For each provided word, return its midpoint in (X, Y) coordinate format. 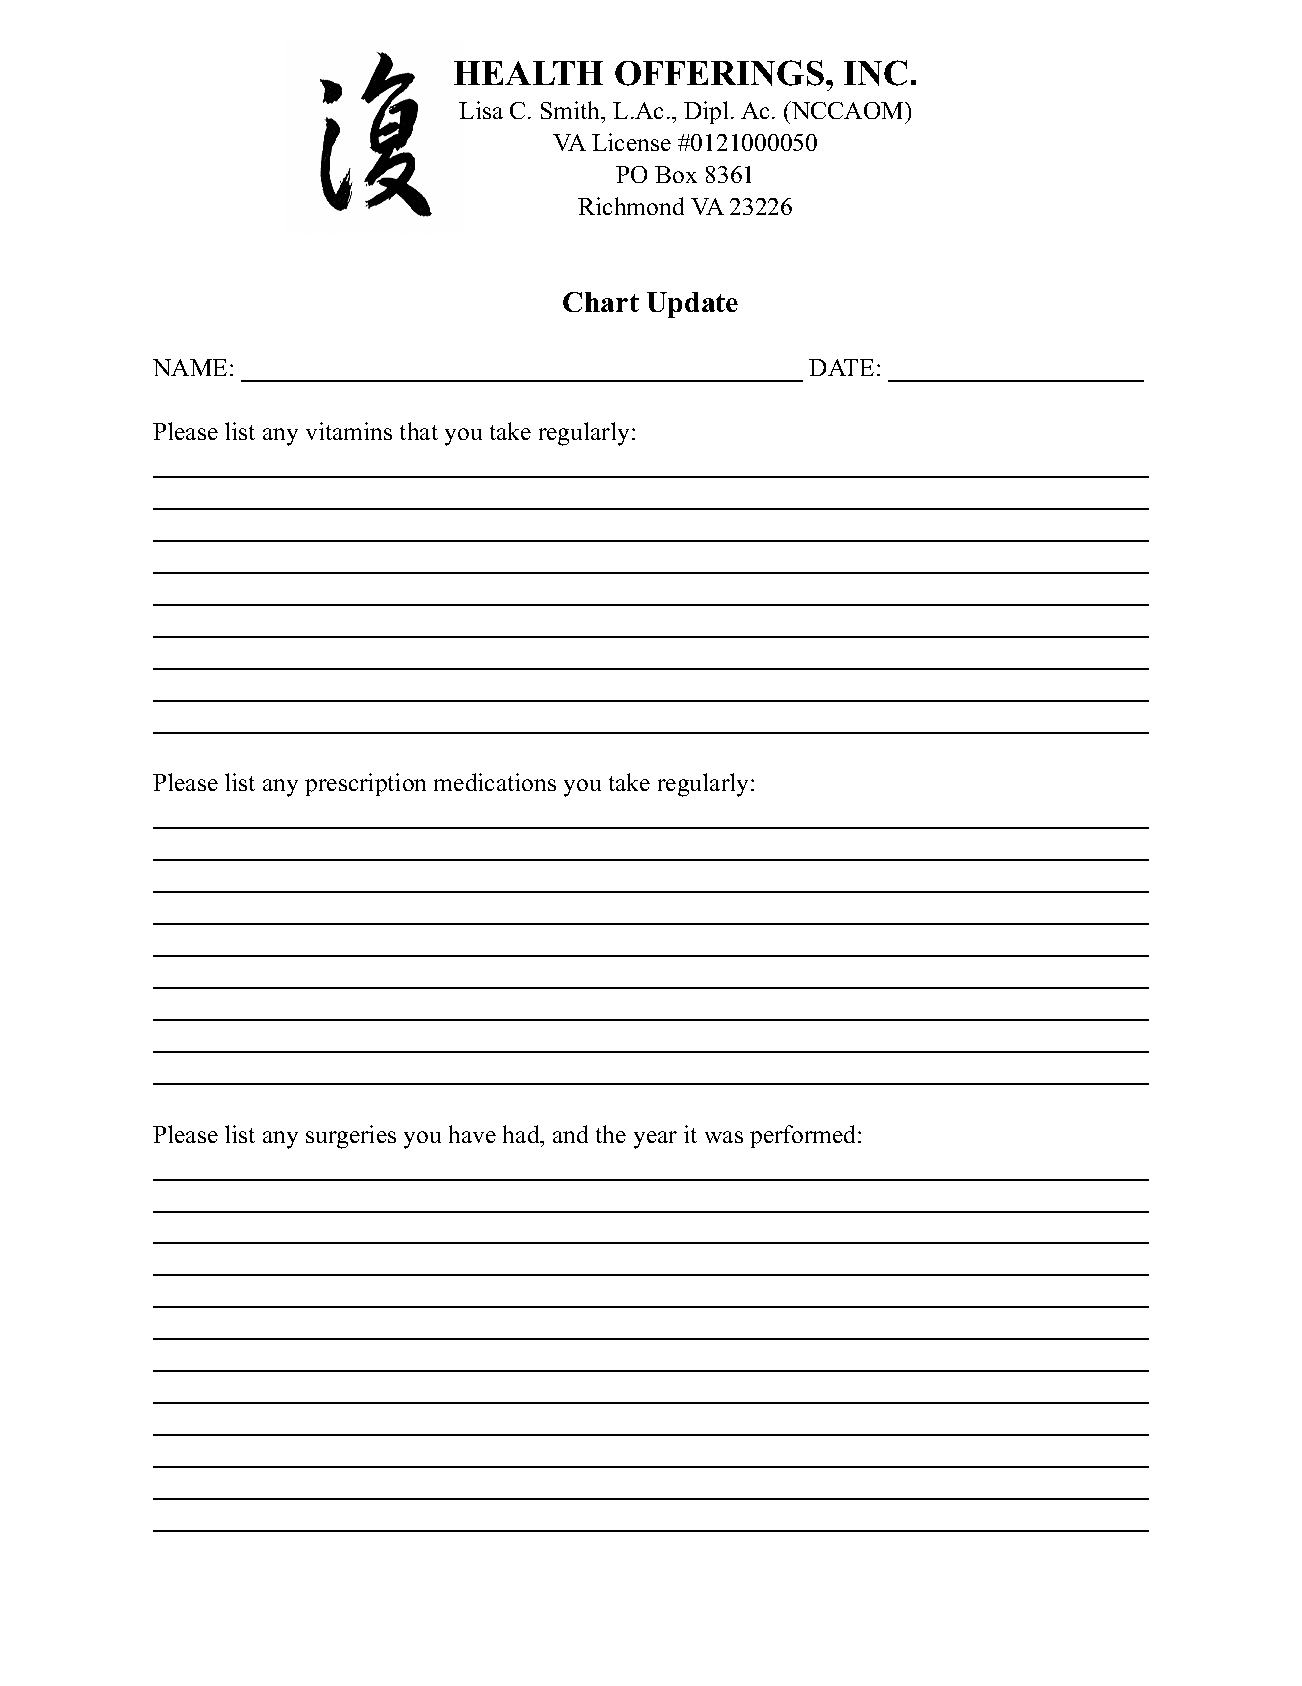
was (724, 1137)
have (472, 1134)
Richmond (631, 206)
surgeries (351, 1137)
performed (804, 1136)
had (522, 1134)
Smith (572, 110)
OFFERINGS (719, 73)
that (419, 431)
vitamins (349, 431)
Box (676, 174)
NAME (190, 367)
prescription (365, 784)
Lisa (481, 110)
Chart (601, 302)
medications (495, 782)
